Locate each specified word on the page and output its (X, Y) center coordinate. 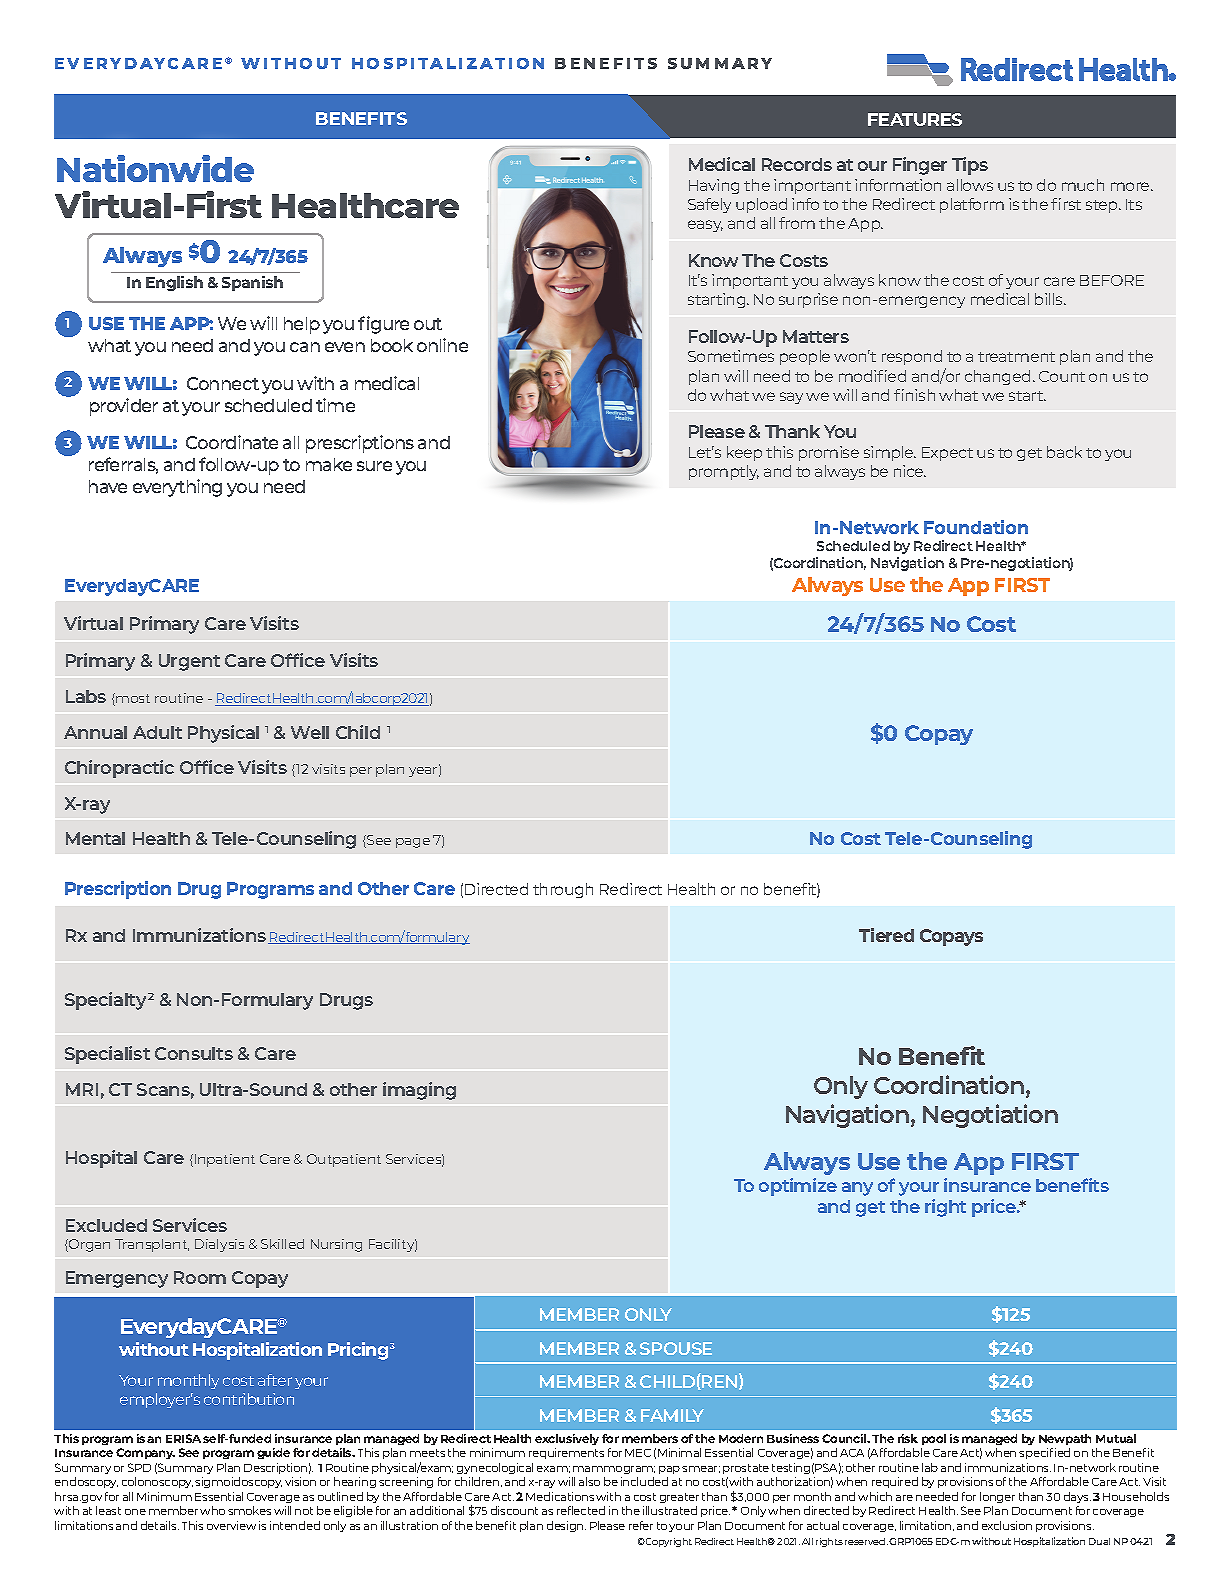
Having (714, 186)
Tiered (886, 935)
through (563, 890)
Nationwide (155, 168)
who (212, 1510)
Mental (95, 838)
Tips (970, 166)
